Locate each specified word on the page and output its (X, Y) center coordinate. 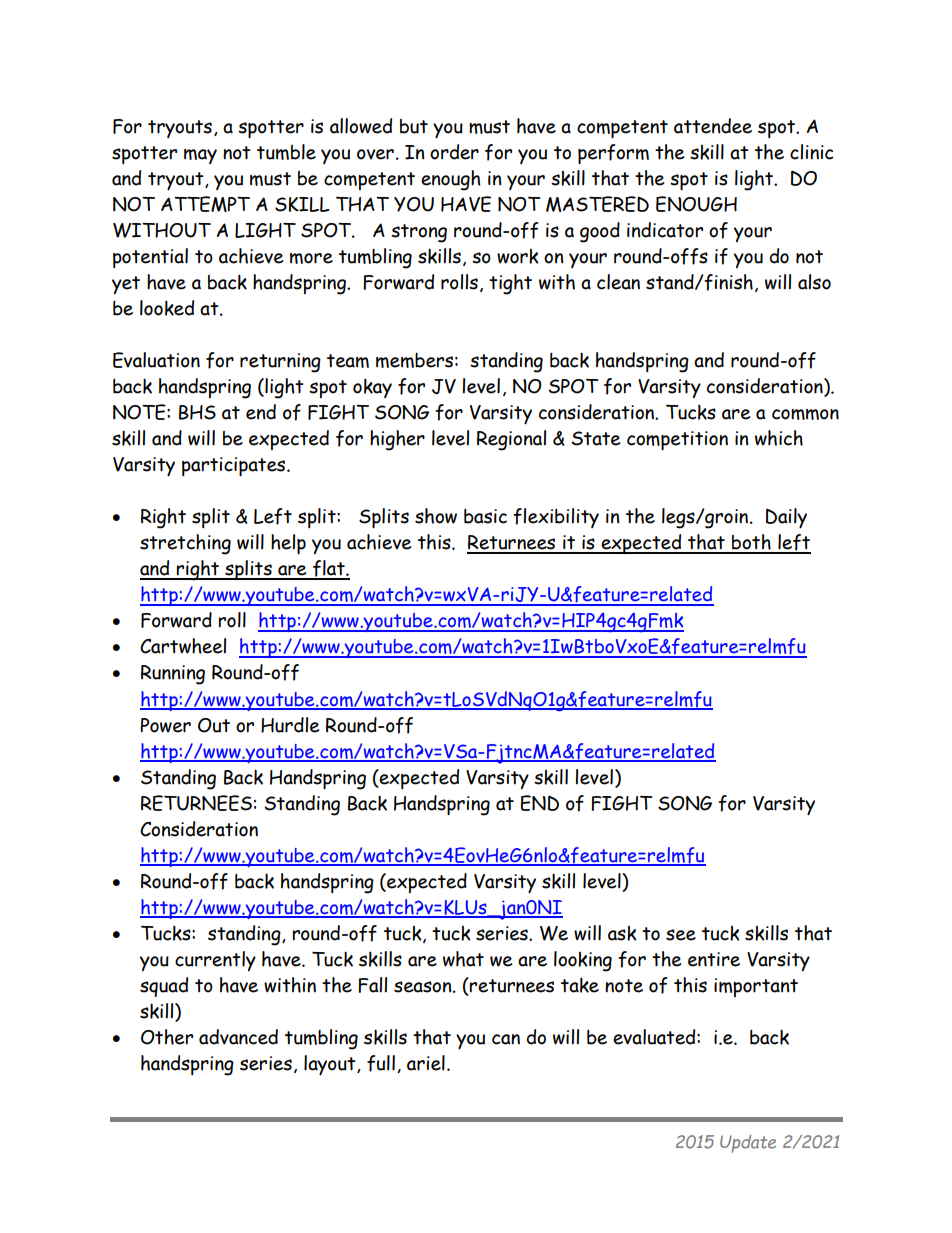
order (454, 152)
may (200, 156)
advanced (238, 1037)
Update (748, 1144)
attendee (713, 126)
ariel (426, 1063)
